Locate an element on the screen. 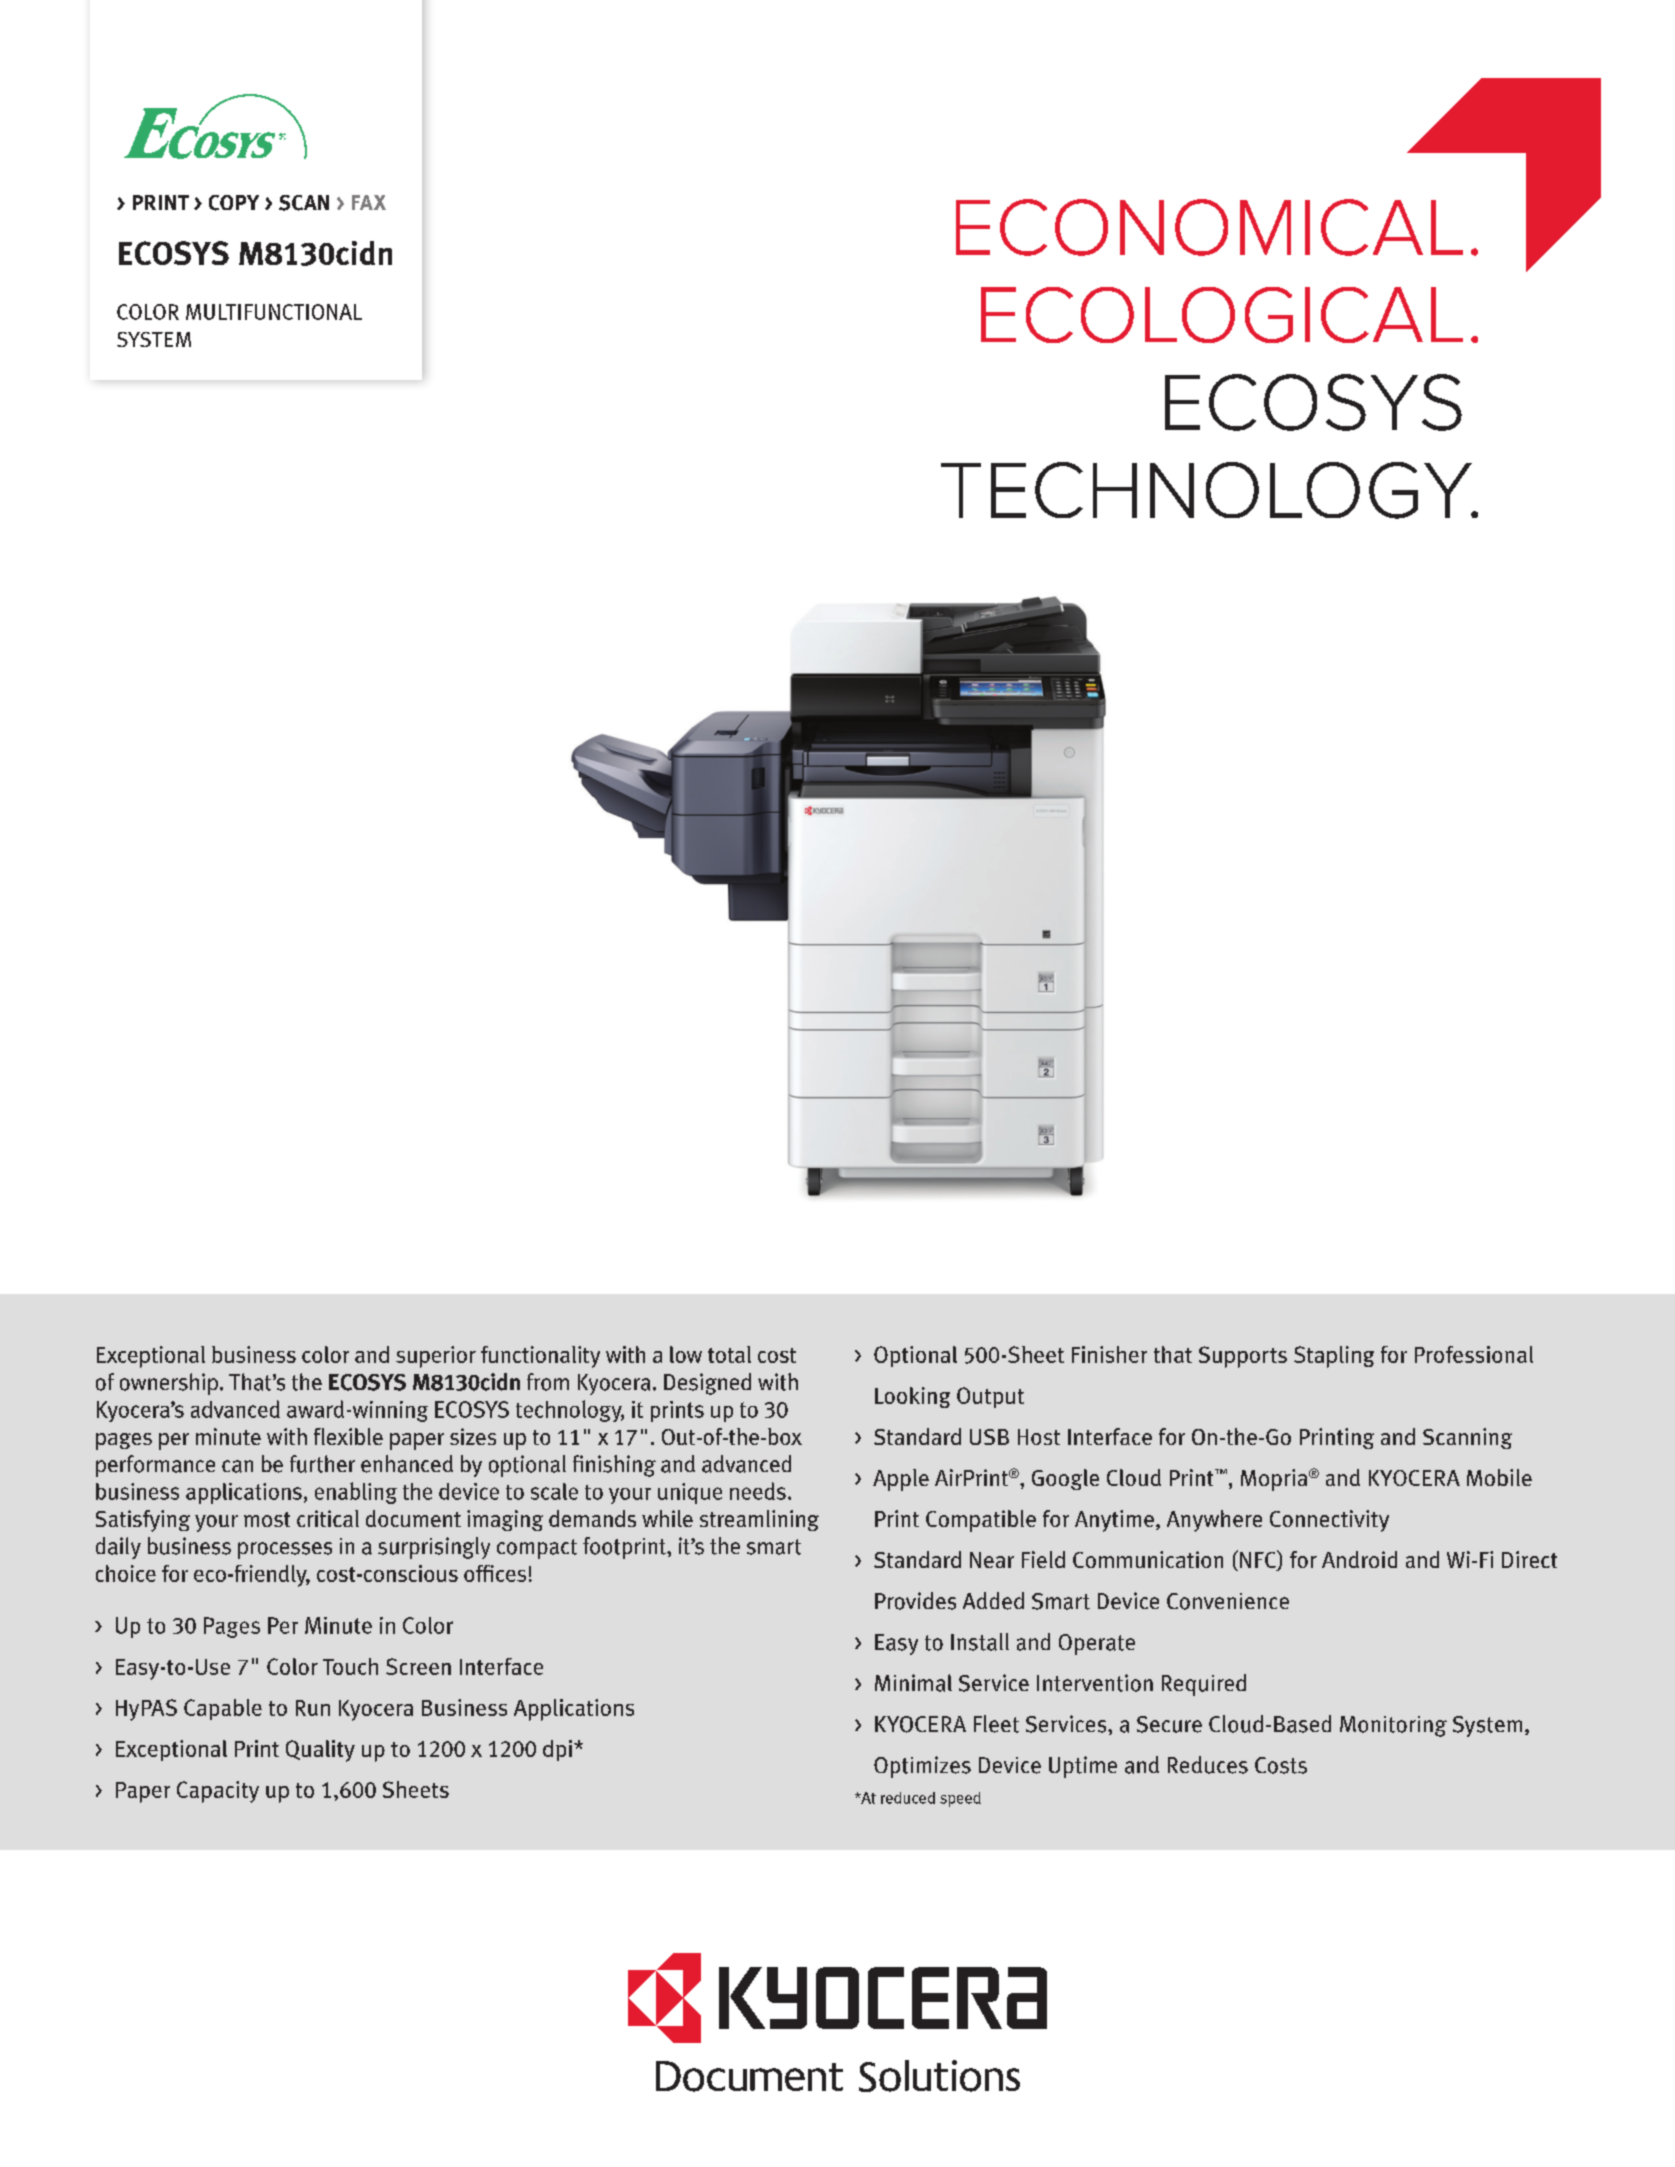 This screenshot has height=2167, width=1675. FAX is located at coordinates (369, 202).
